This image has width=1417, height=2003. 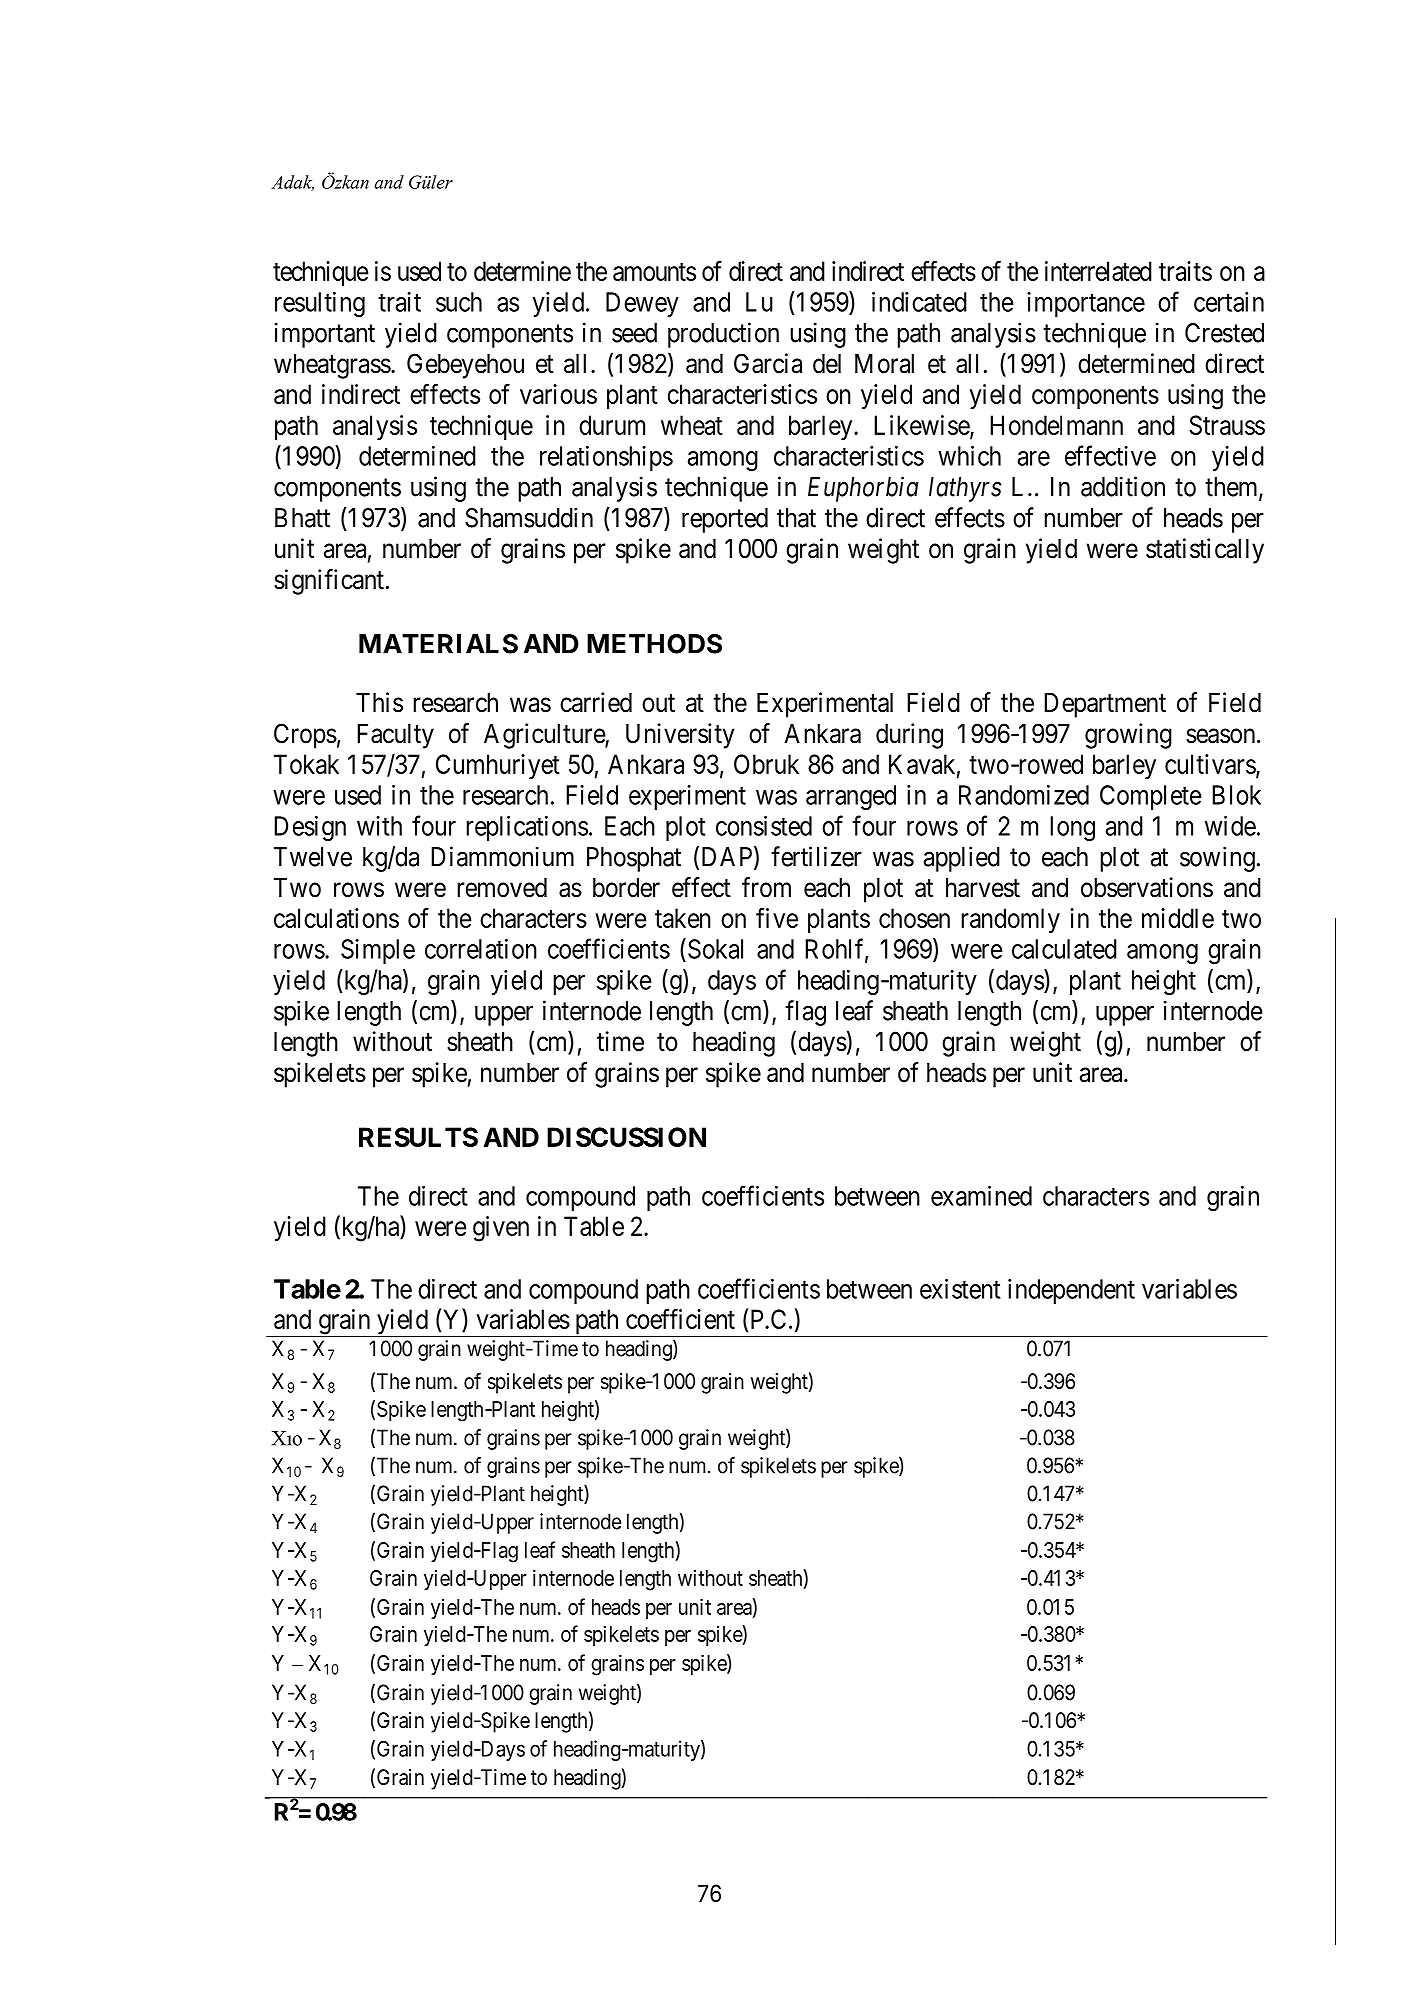 I want to click on Faculty, so click(x=395, y=736).
